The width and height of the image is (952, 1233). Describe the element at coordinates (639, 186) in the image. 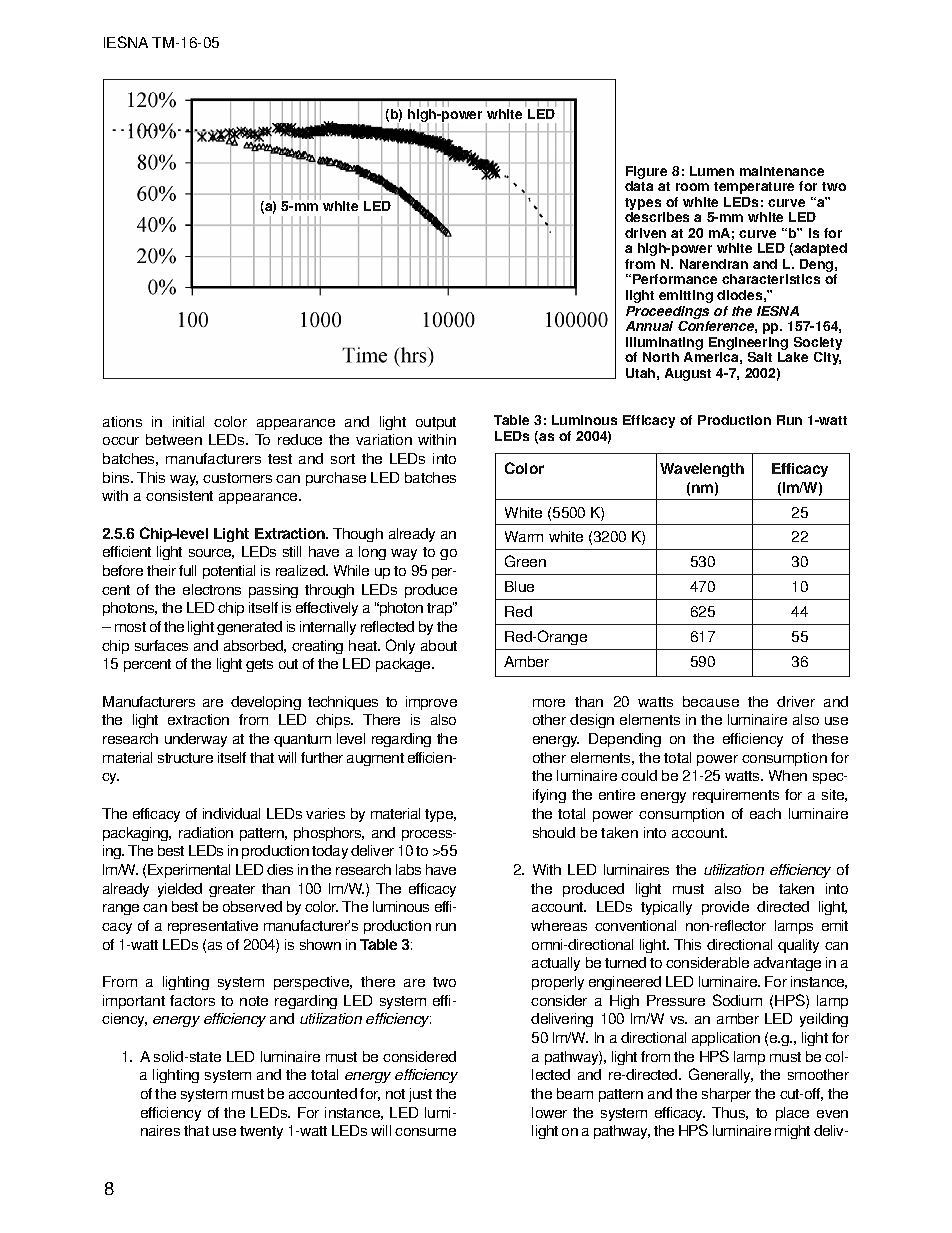

I see `data` at that location.
